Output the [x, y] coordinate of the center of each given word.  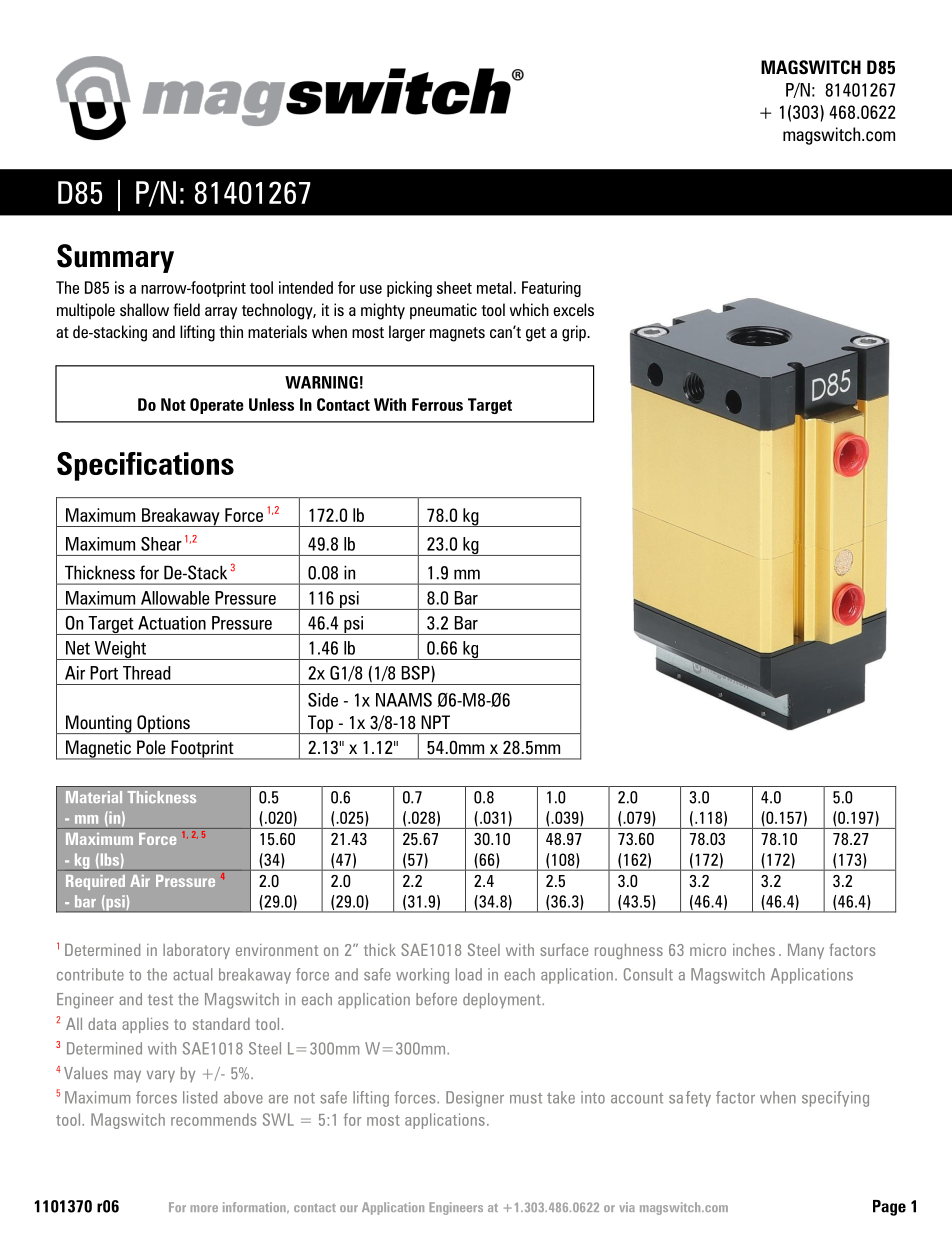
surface [564, 949]
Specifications [145, 466]
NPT [435, 722]
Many [806, 951]
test [160, 1000]
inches [754, 950]
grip [575, 333]
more [204, 1208]
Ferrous [437, 404]
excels [573, 309]
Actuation [172, 623]
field [186, 309]
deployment [503, 1001]
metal [494, 287]
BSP [417, 674]
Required [95, 882]
